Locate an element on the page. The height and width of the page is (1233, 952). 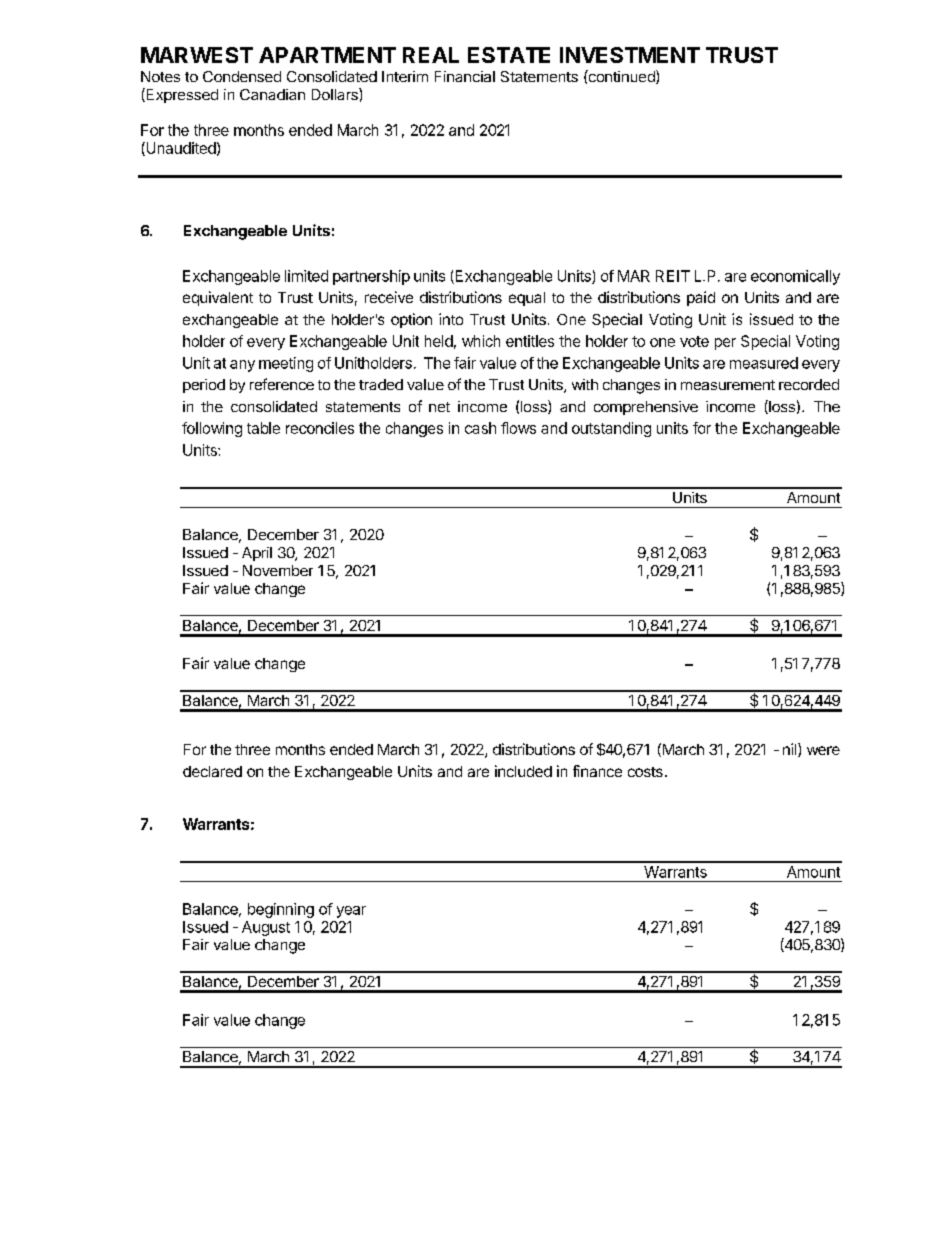
cash is located at coordinates (480, 428).
